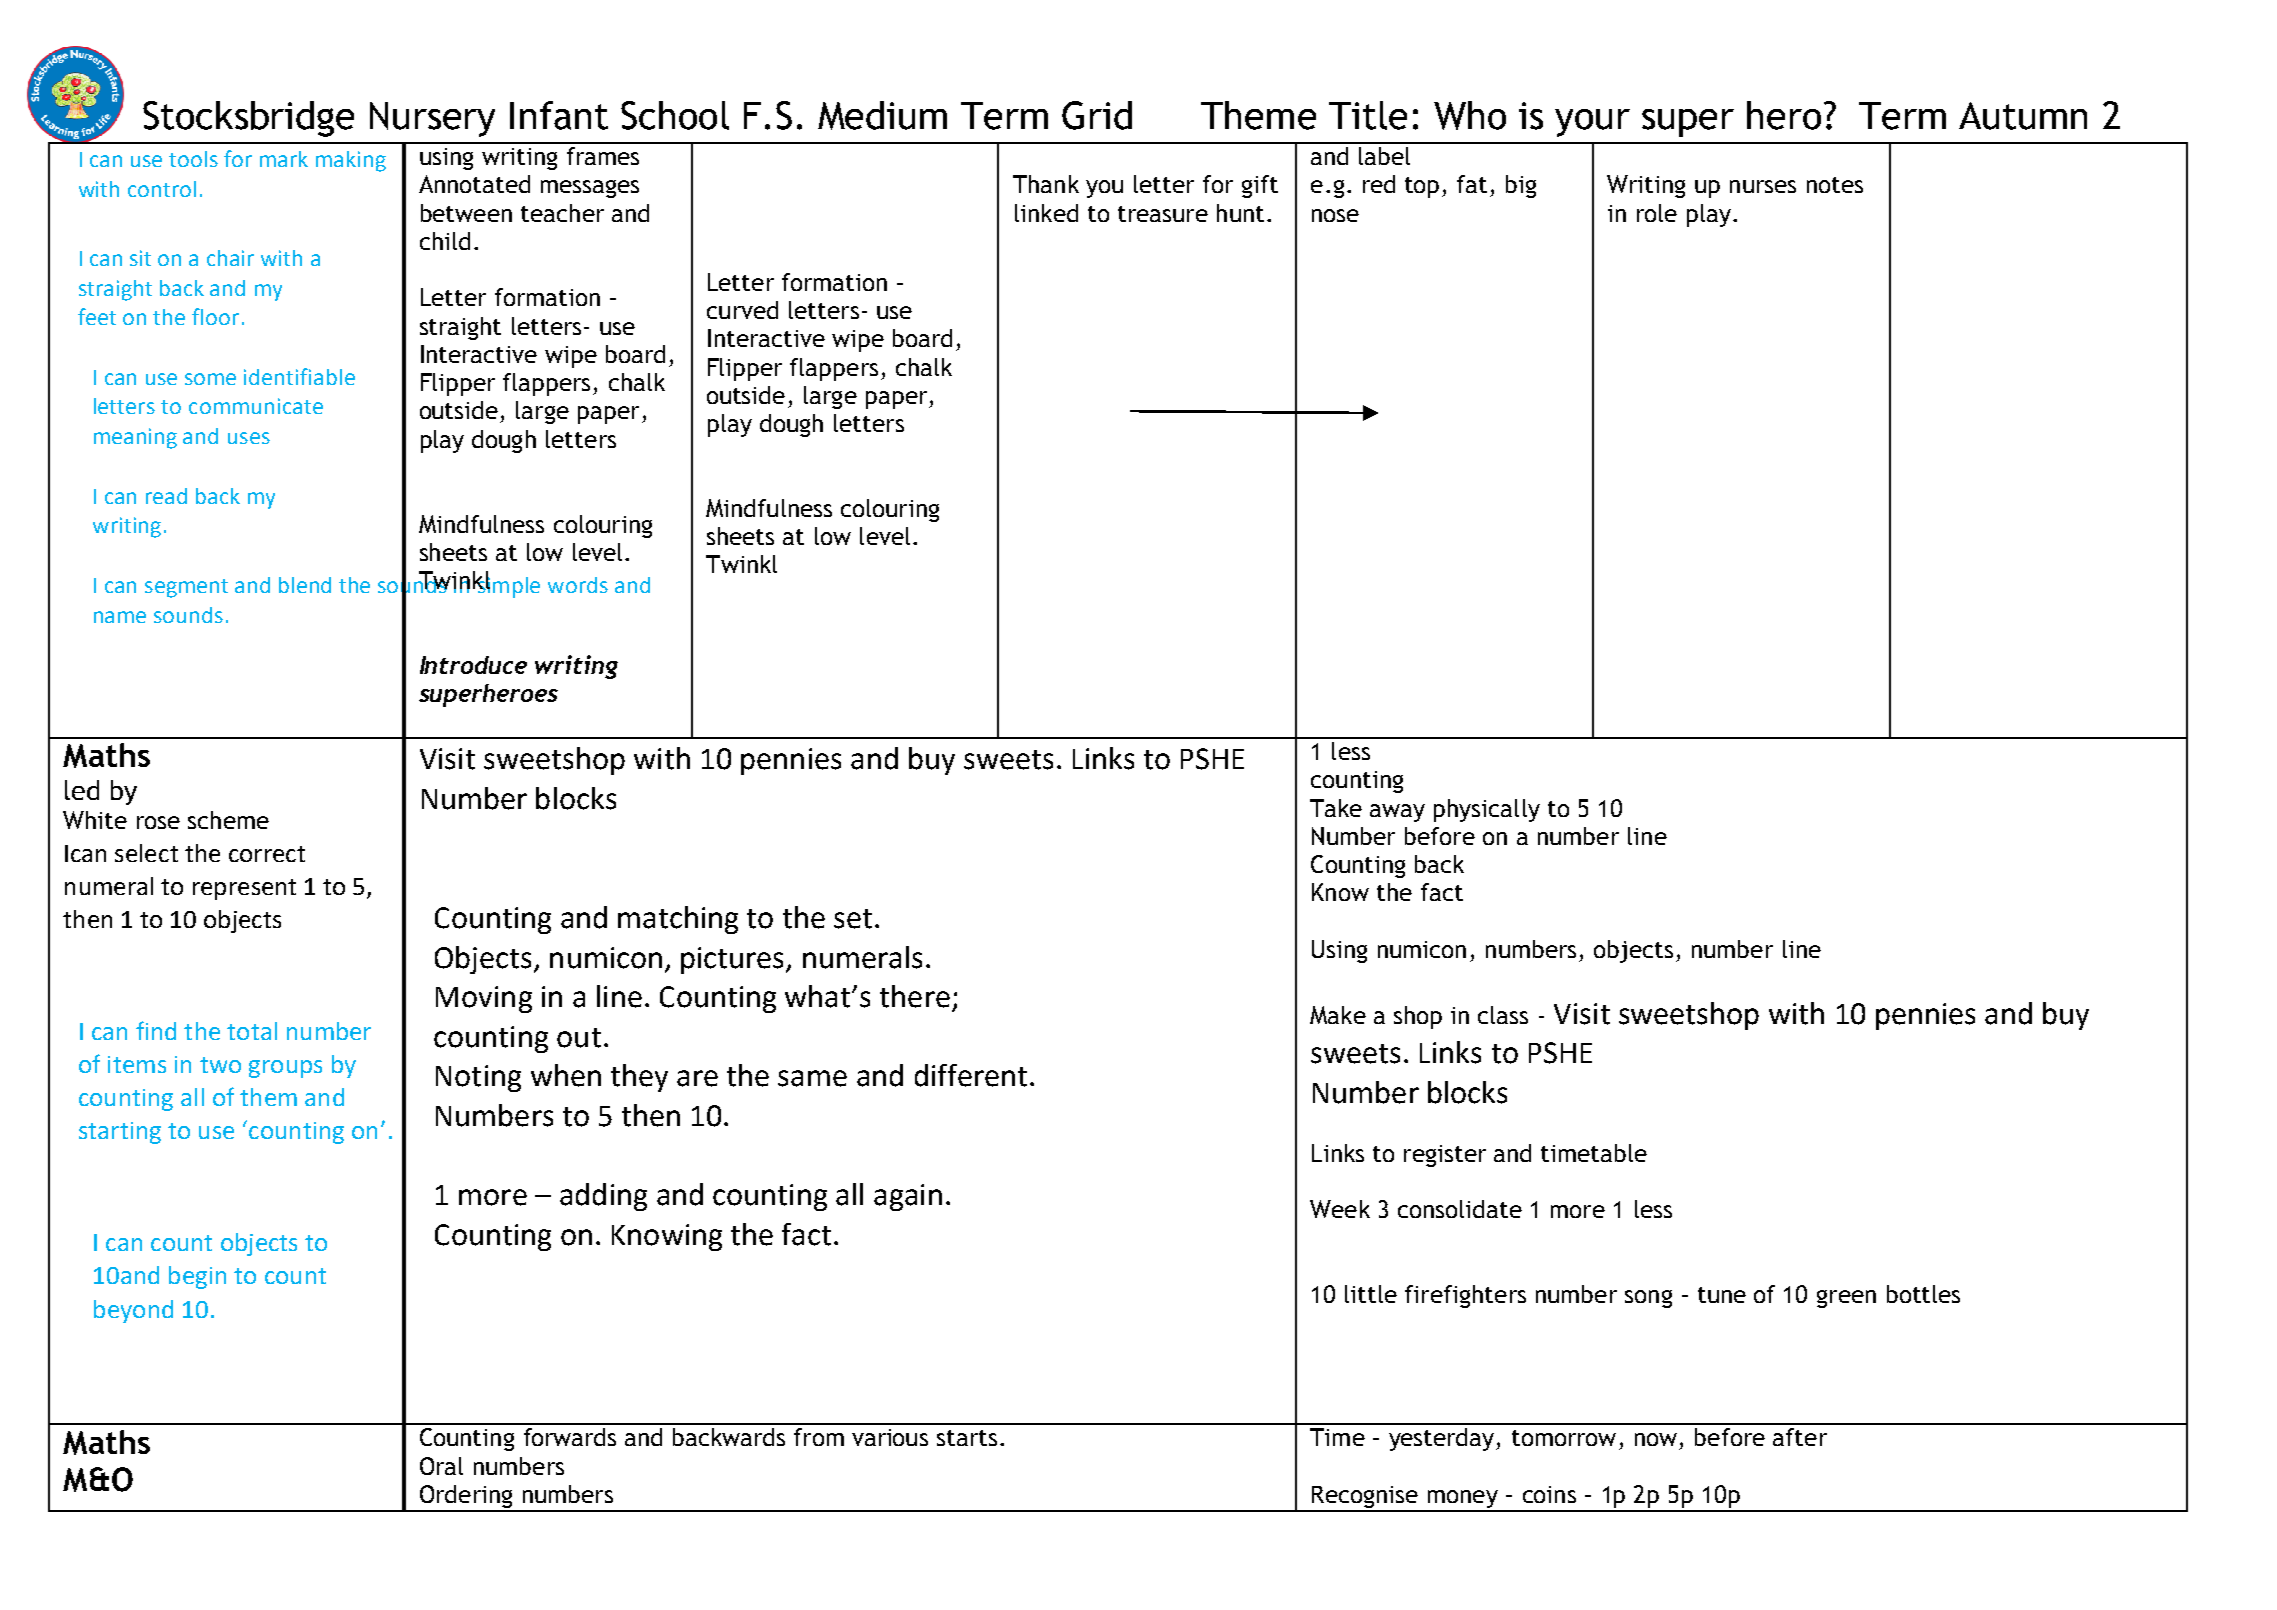 The image size is (2277, 1610). What do you see at coordinates (1487, 810) in the screenshot?
I see `physically` at bounding box center [1487, 810].
